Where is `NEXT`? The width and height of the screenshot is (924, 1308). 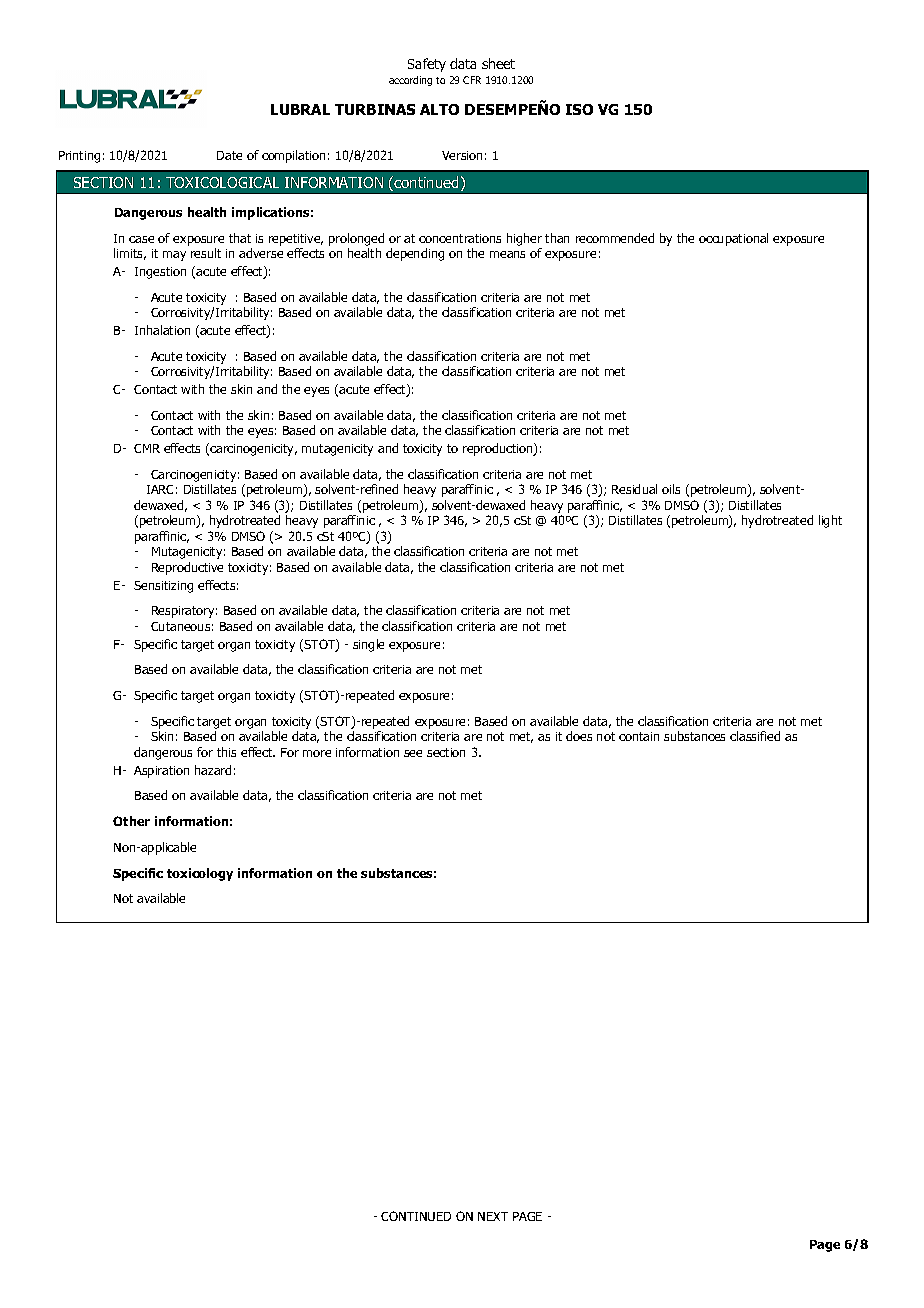
NEXT is located at coordinates (493, 1216).
